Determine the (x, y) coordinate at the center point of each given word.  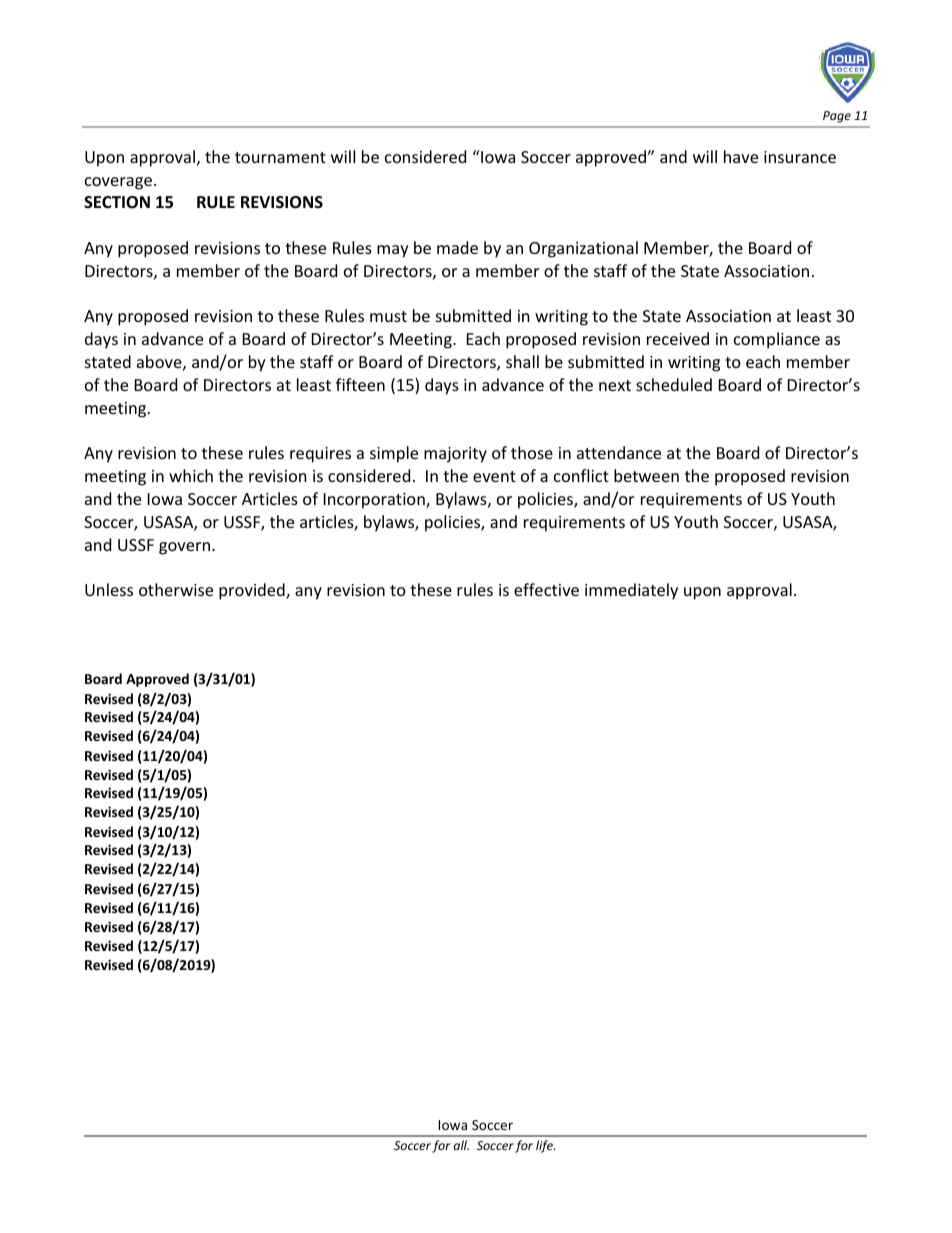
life (545, 1146)
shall (522, 361)
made (457, 247)
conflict (581, 475)
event (494, 476)
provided (253, 591)
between (646, 475)
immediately (631, 591)
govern (184, 548)
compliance (777, 340)
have (741, 156)
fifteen (360, 384)
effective (546, 589)
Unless (109, 589)
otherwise (176, 589)
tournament (280, 157)
